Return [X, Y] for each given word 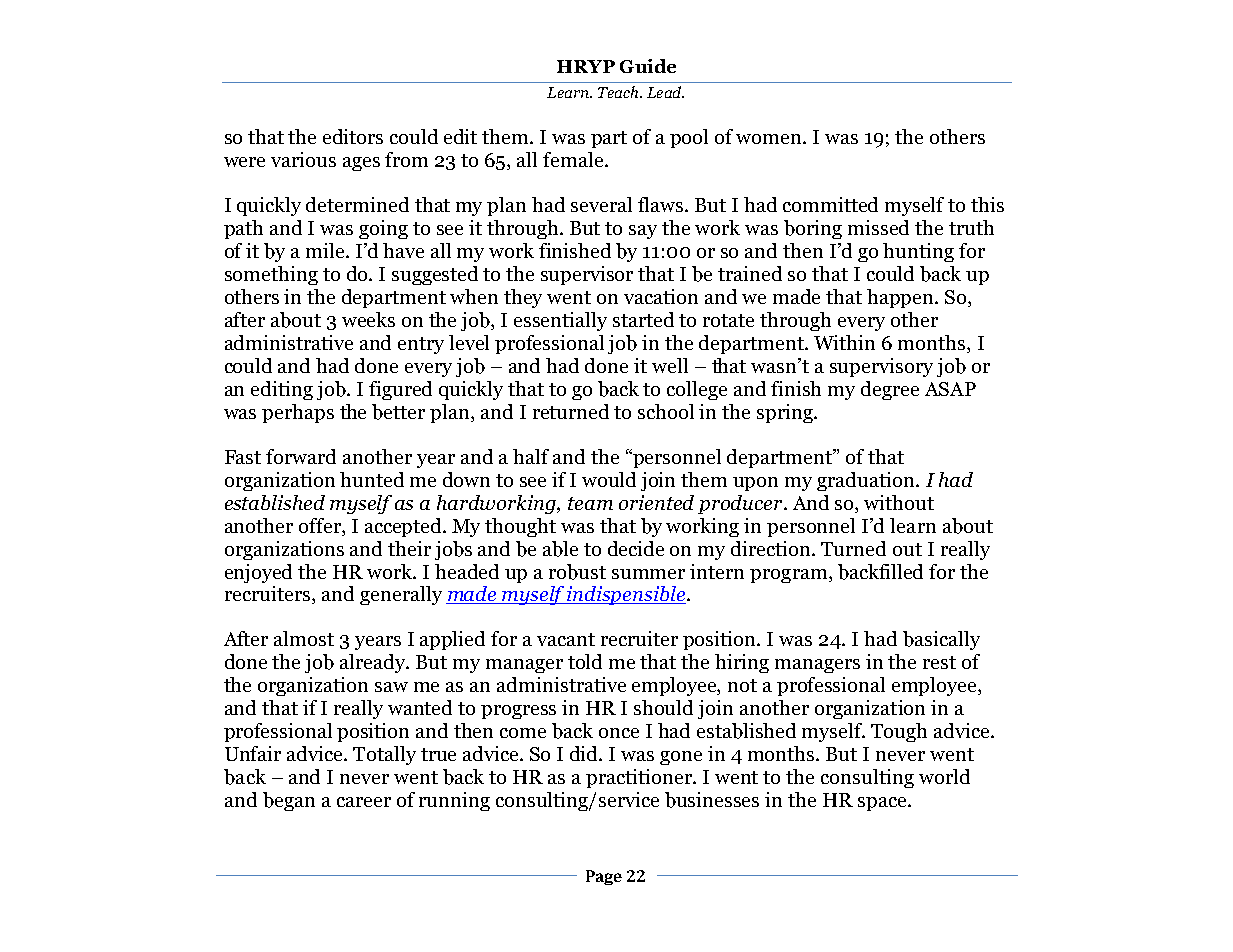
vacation [661, 296]
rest [939, 662]
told [585, 661]
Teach [619, 92]
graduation [867, 481]
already [374, 663]
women [770, 139]
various [303, 159]
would [609, 479]
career [364, 802]
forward [301, 456]
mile [326, 250]
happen [901, 298]
